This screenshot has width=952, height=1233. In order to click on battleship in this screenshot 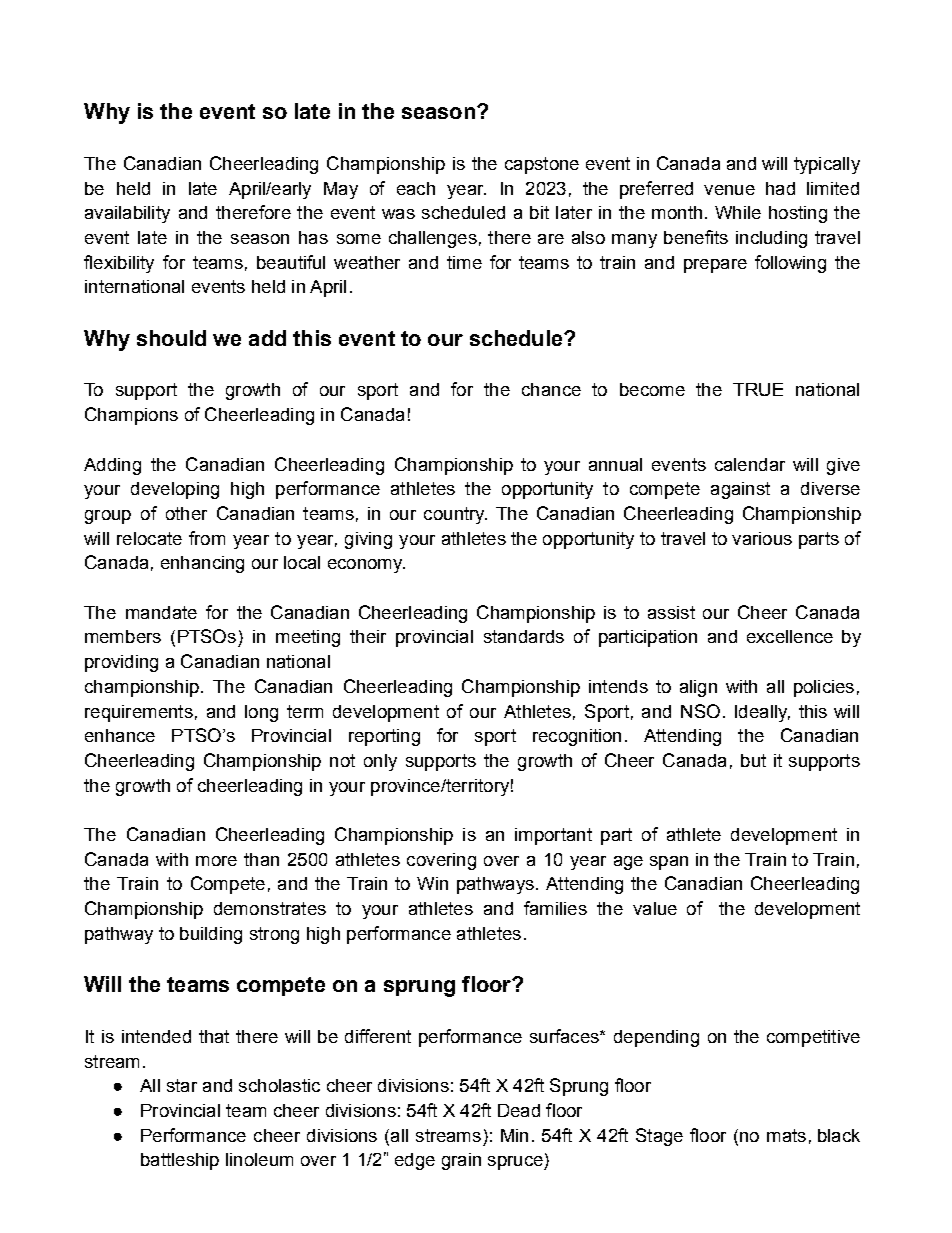, I will do `click(180, 1161)`.
